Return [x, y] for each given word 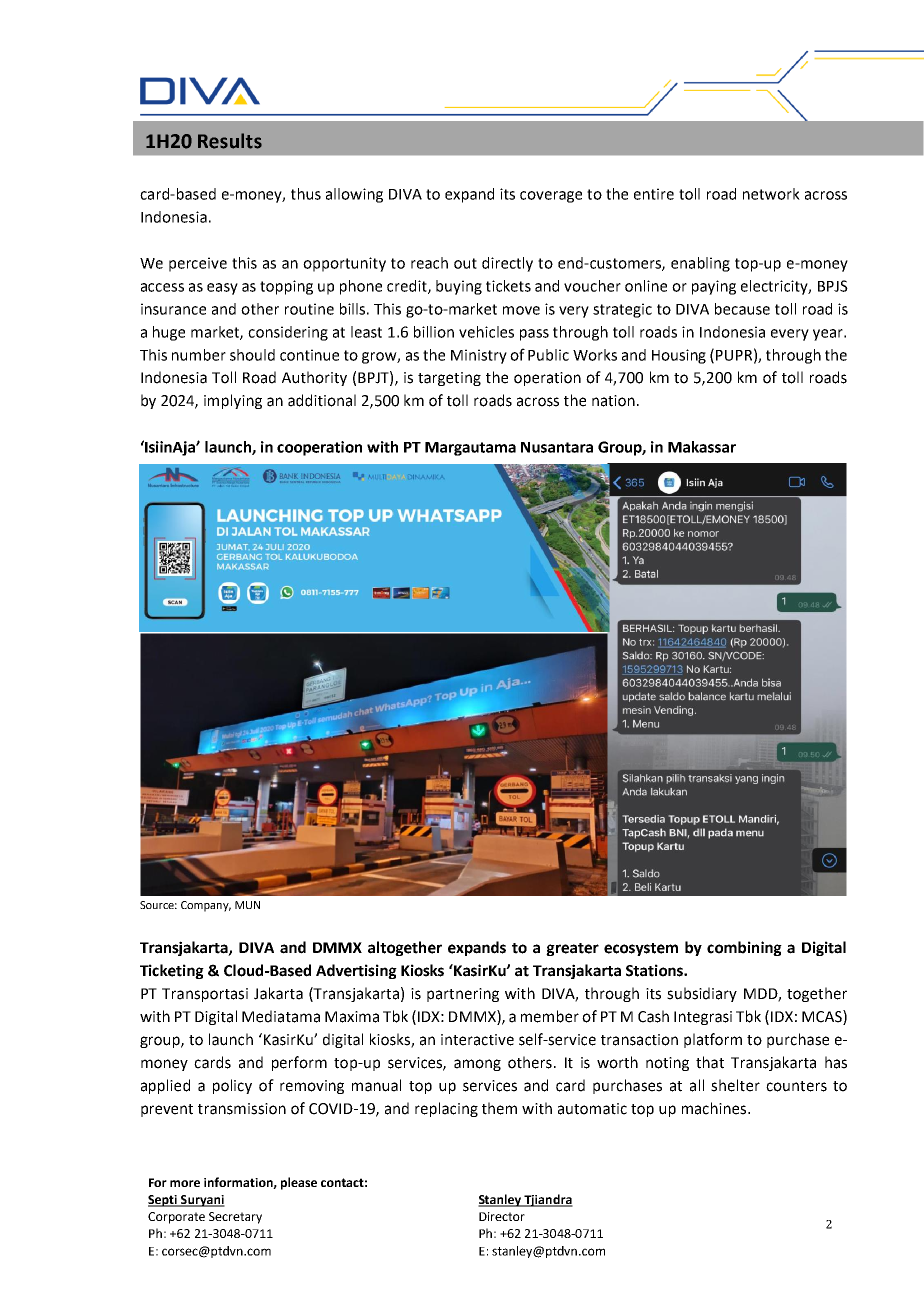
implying [233, 401]
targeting [449, 379]
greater [572, 949]
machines [715, 1108]
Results [230, 141]
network [771, 194]
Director [502, 1216]
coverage [551, 197]
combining [744, 948]
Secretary [235, 1218]
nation [613, 401]
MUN [247, 905]
